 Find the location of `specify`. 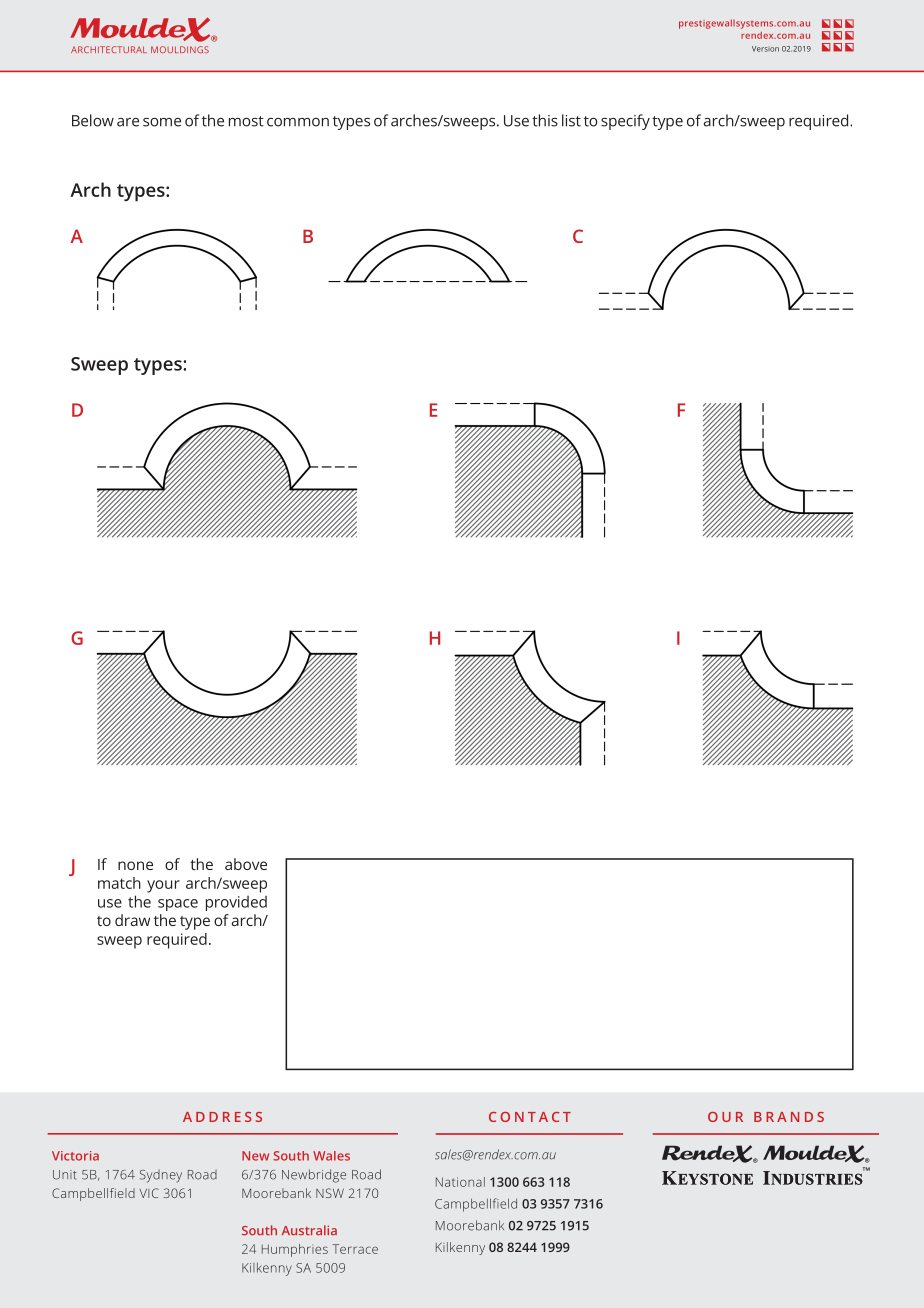

specify is located at coordinates (625, 122).
